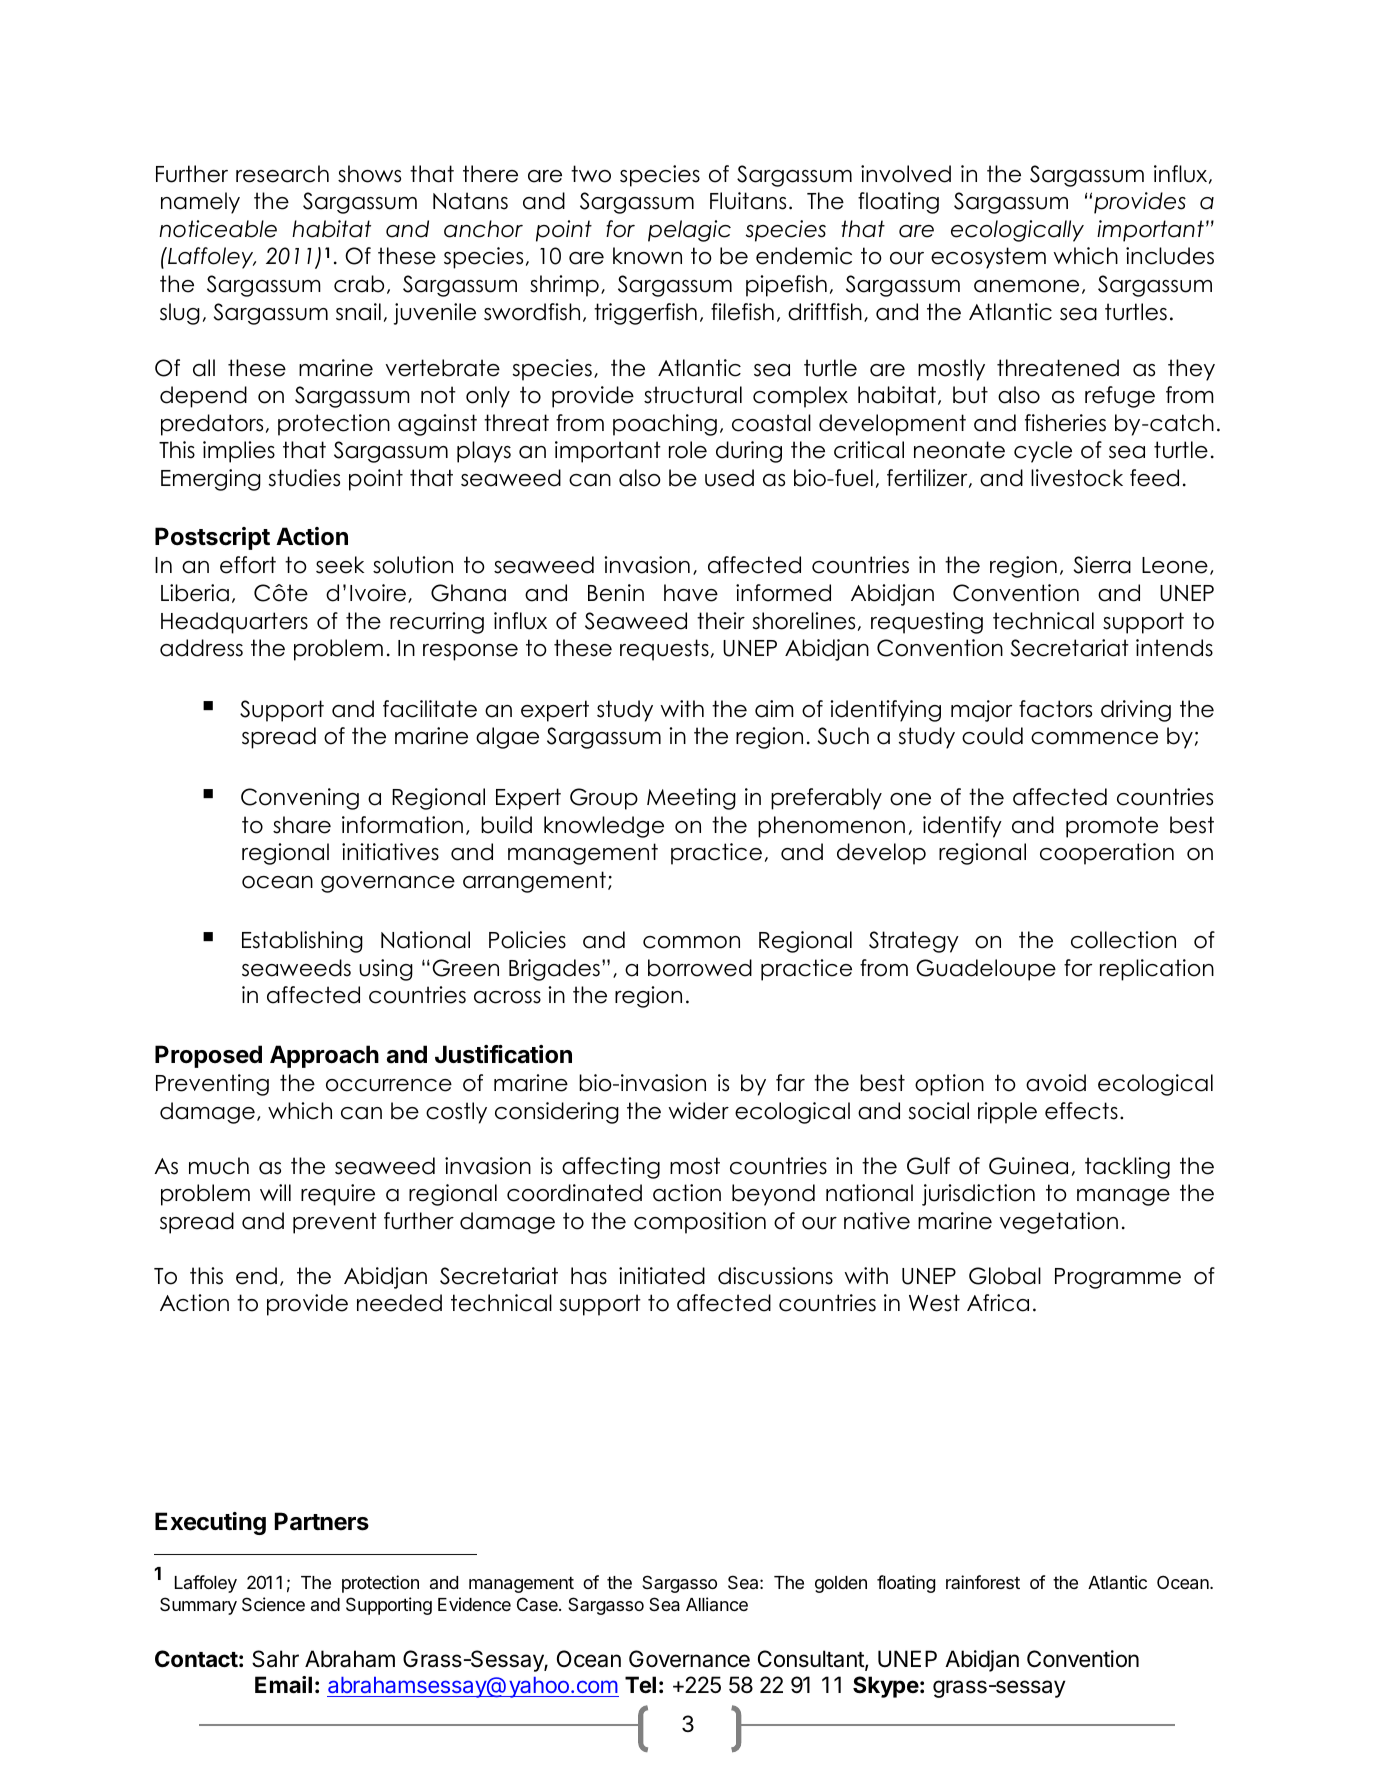 The image size is (1374, 1778). What do you see at coordinates (1102, 565) in the screenshot?
I see `Sierra` at bounding box center [1102, 565].
